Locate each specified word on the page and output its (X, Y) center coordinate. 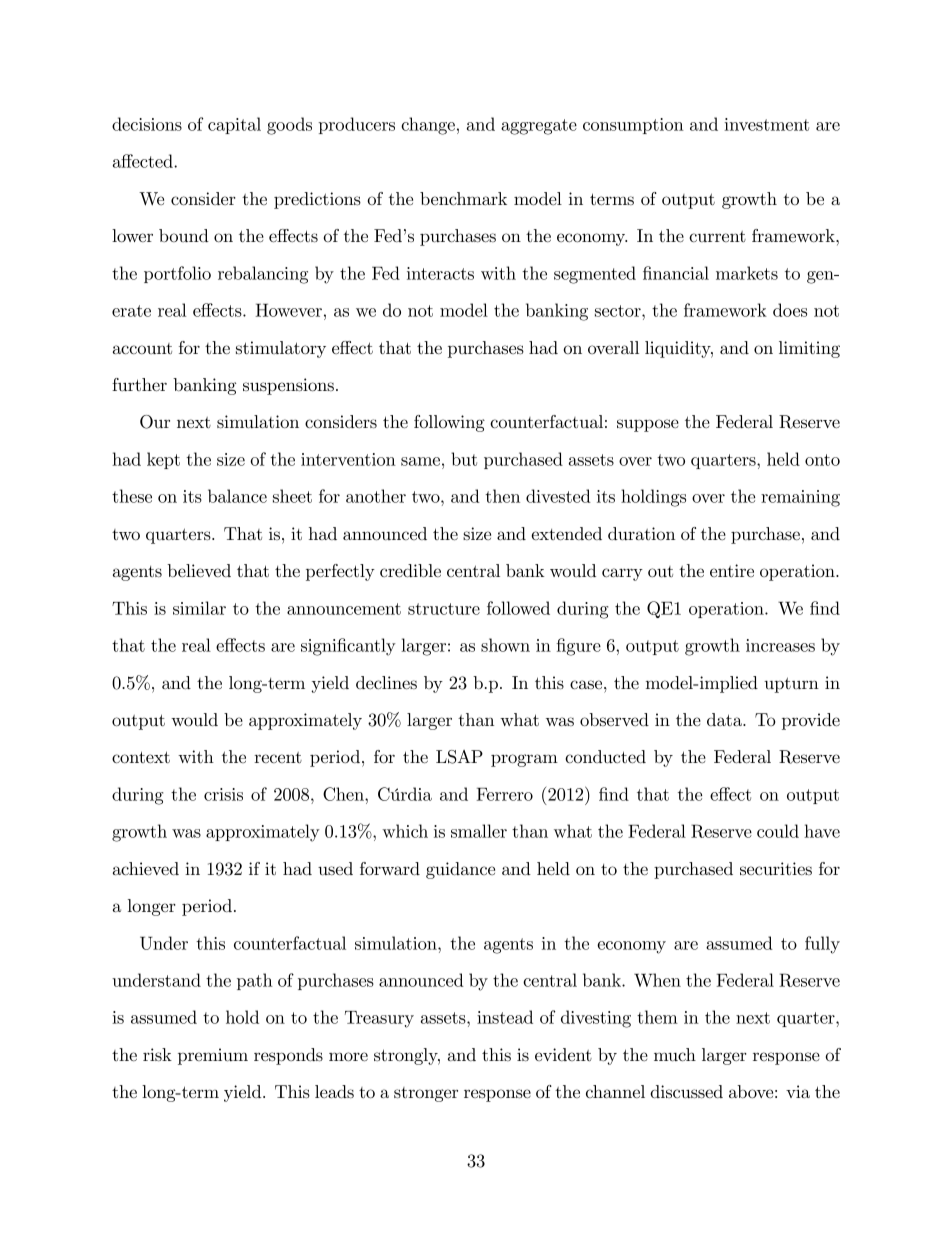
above (751, 1091)
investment (766, 124)
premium (213, 1056)
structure (444, 609)
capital (234, 125)
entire (732, 570)
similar (199, 608)
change (428, 126)
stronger (426, 1094)
